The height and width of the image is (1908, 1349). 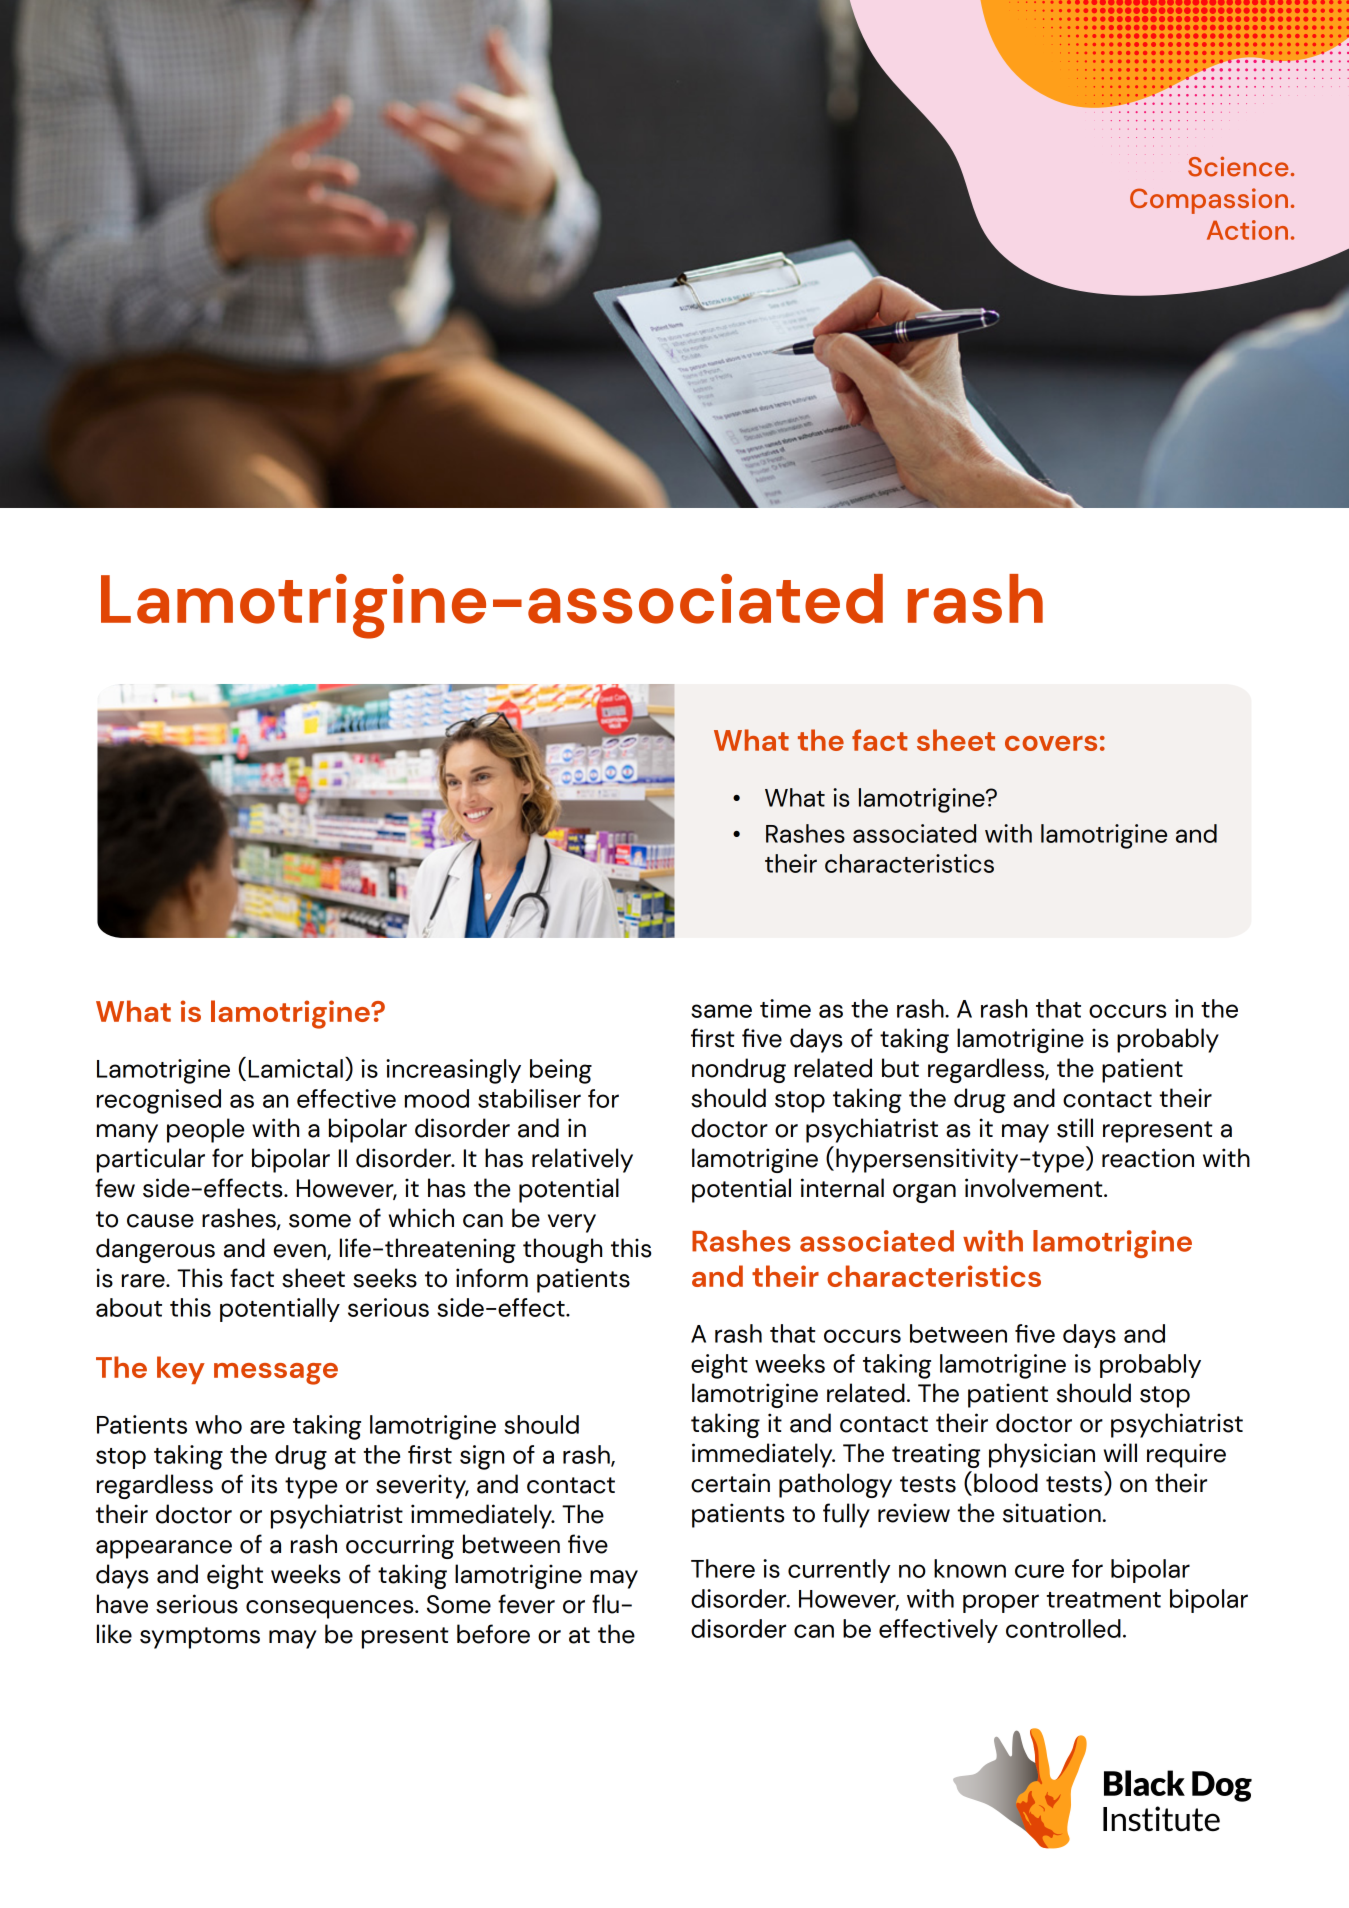 What do you see at coordinates (1051, 743) in the image?
I see `covers` at bounding box center [1051, 743].
